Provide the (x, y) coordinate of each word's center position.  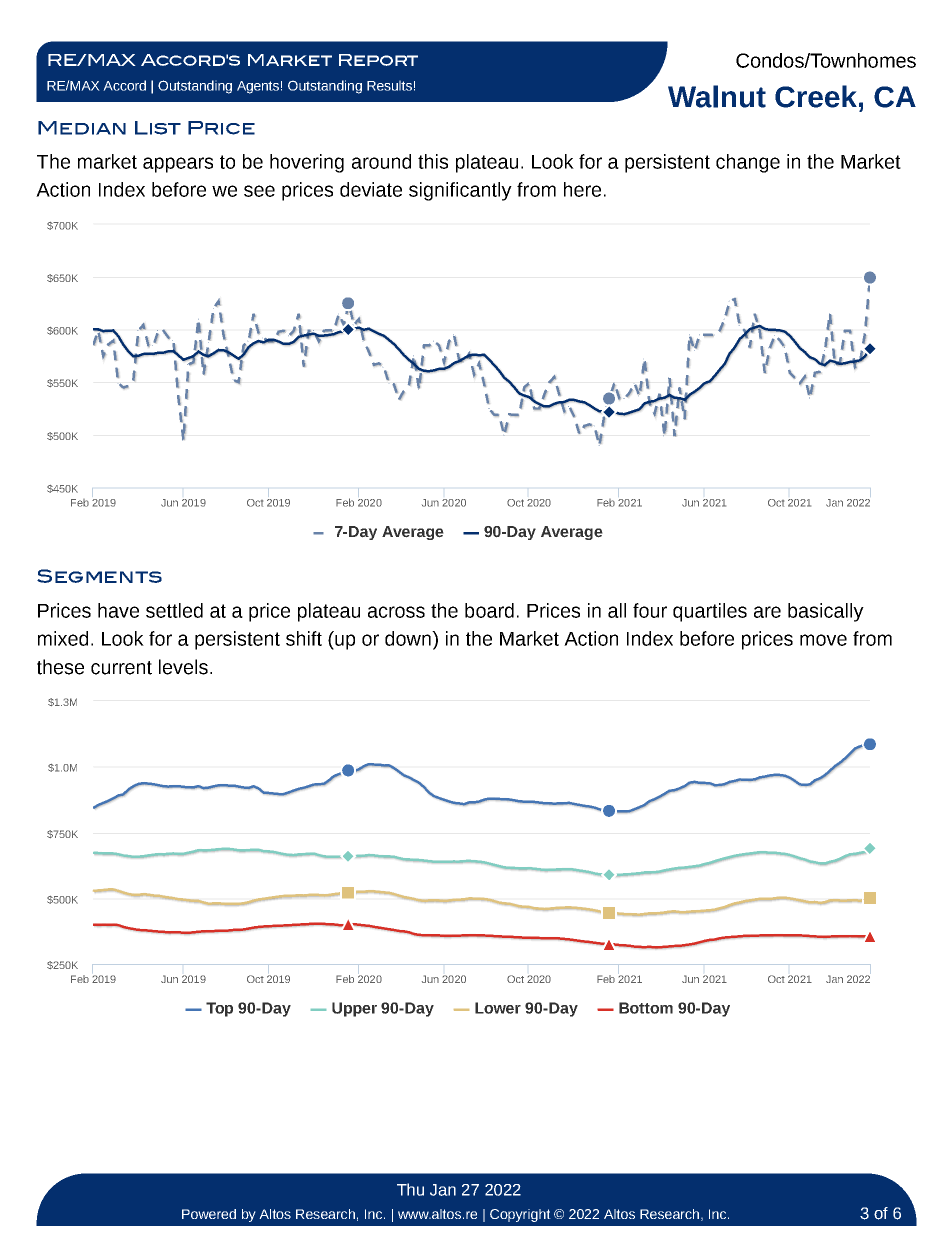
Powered (209, 1214)
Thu (410, 1189)
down (409, 638)
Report (378, 60)
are (767, 612)
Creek (816, 96)
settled (174, 610)
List (158, 128)
